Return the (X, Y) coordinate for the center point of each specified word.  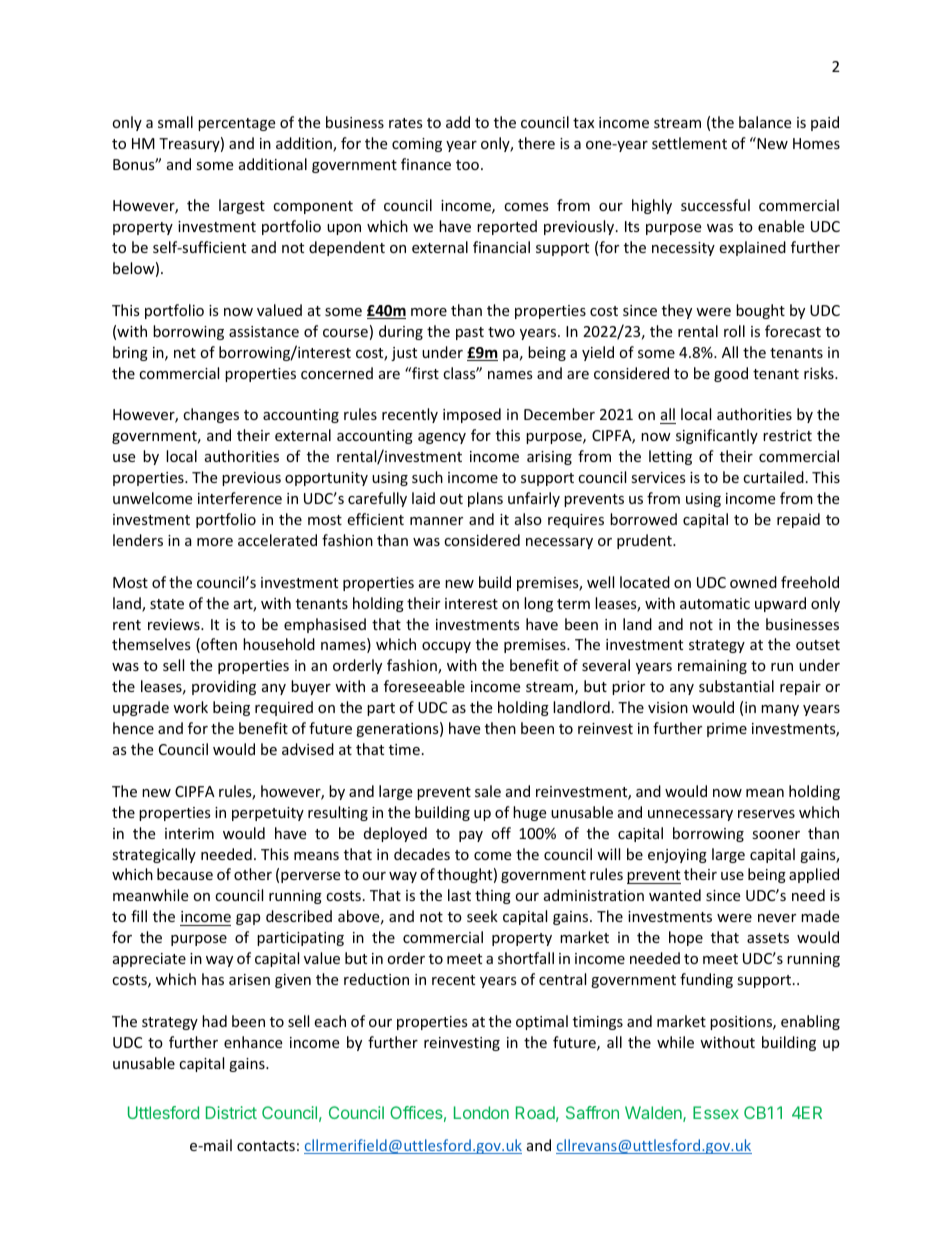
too (467, 165)
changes (211, 415)
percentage (236, 124)
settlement (689, 143)
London (481, 1112)
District (231, 1112)
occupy (446, 647)
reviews (175, 624)
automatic (715, 603)
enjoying (677, 856)
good (731, 374)
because (185, 874)
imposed (472, 415)
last (459, 895)
